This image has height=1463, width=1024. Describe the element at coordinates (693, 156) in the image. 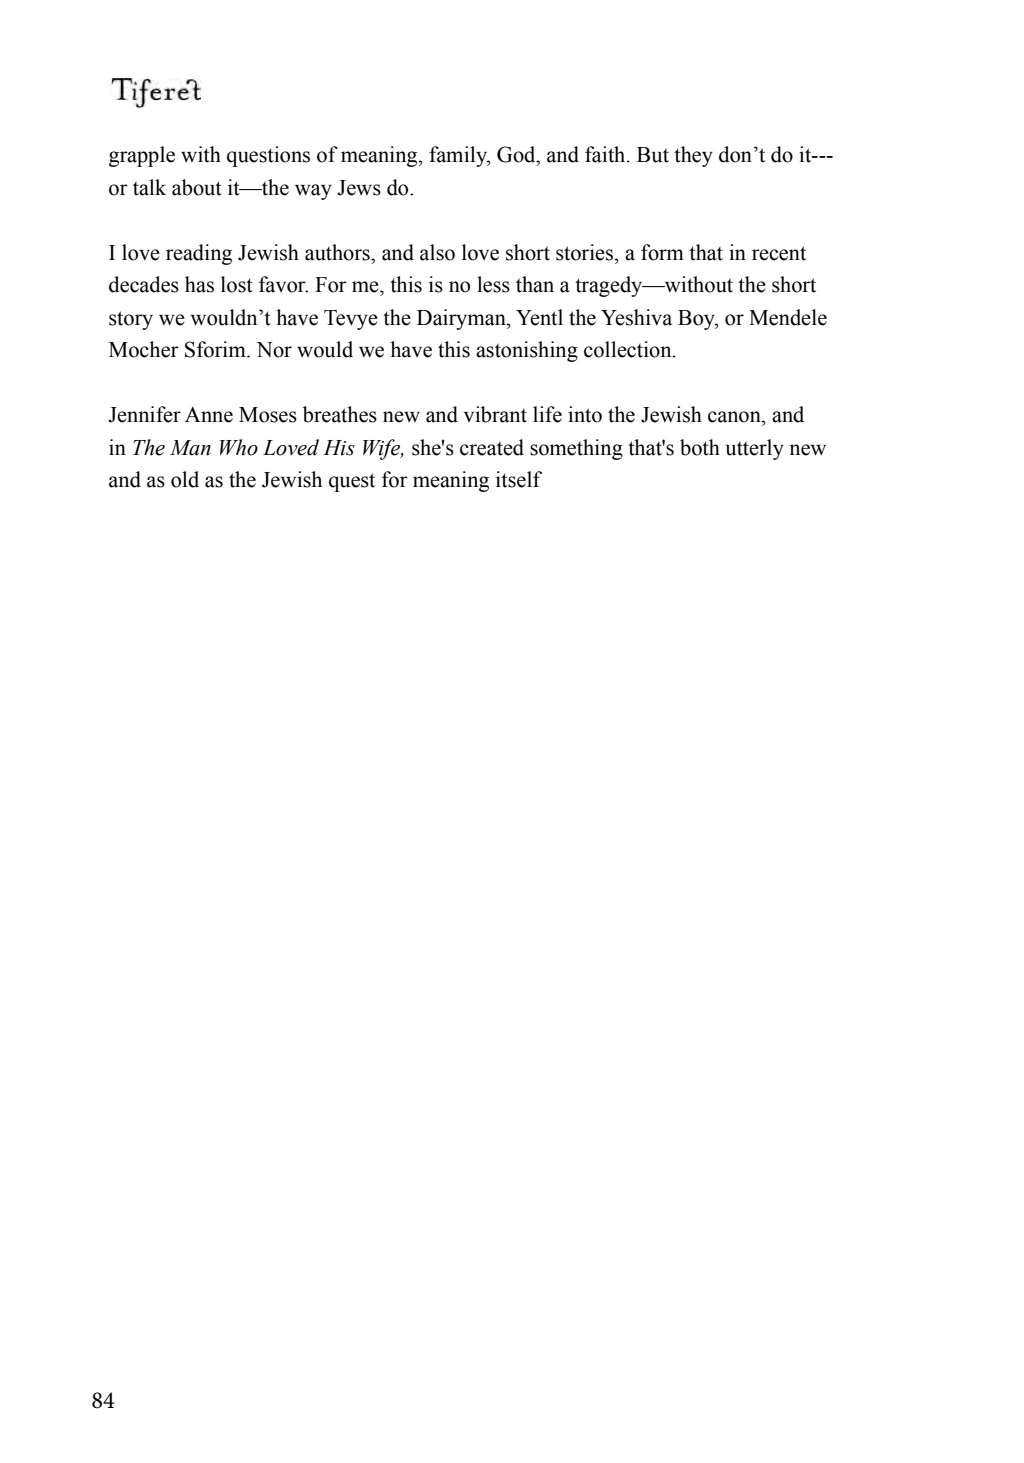

I see `they` at that location.
